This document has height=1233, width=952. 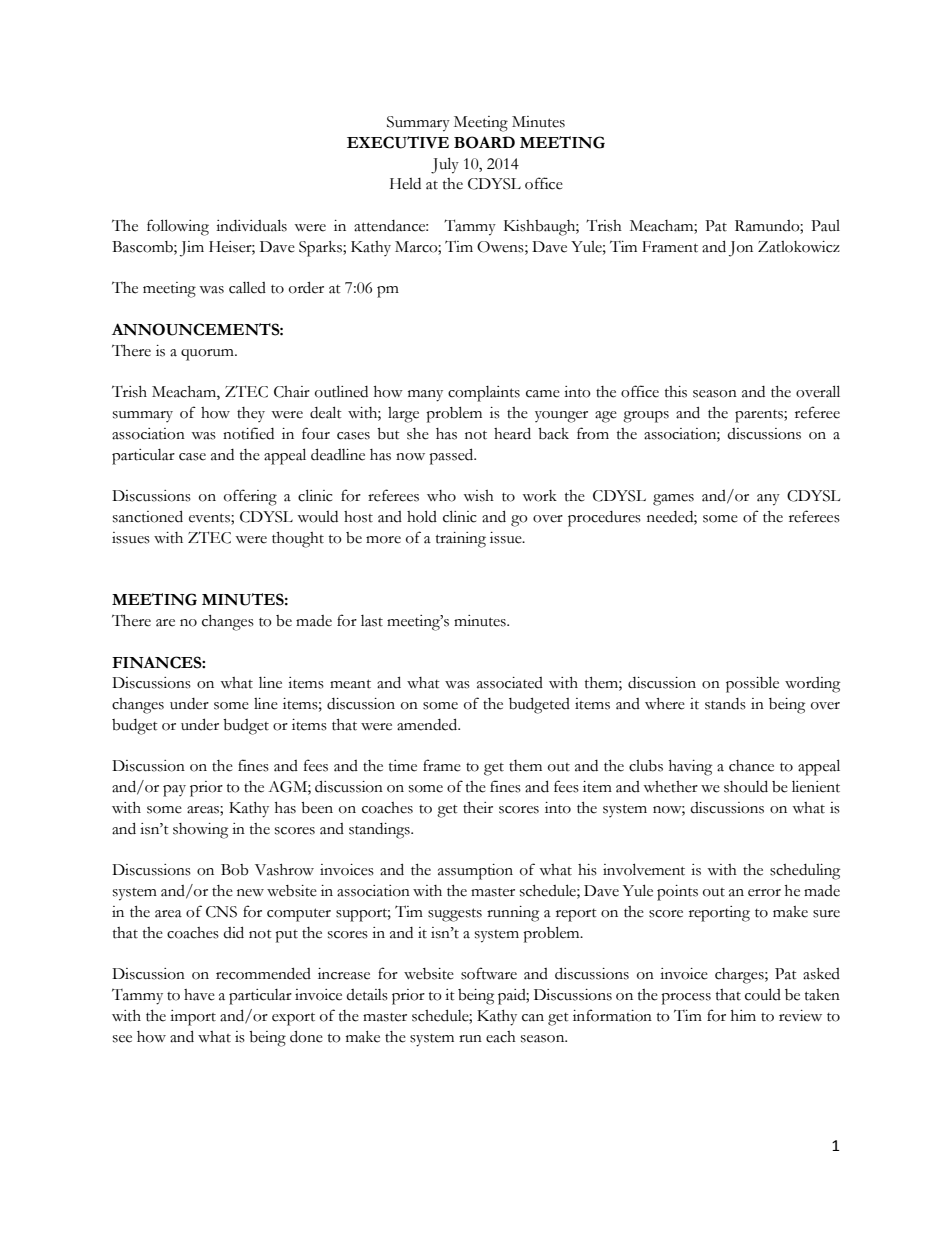 I want to click on July, so click(x=445, y=165).
